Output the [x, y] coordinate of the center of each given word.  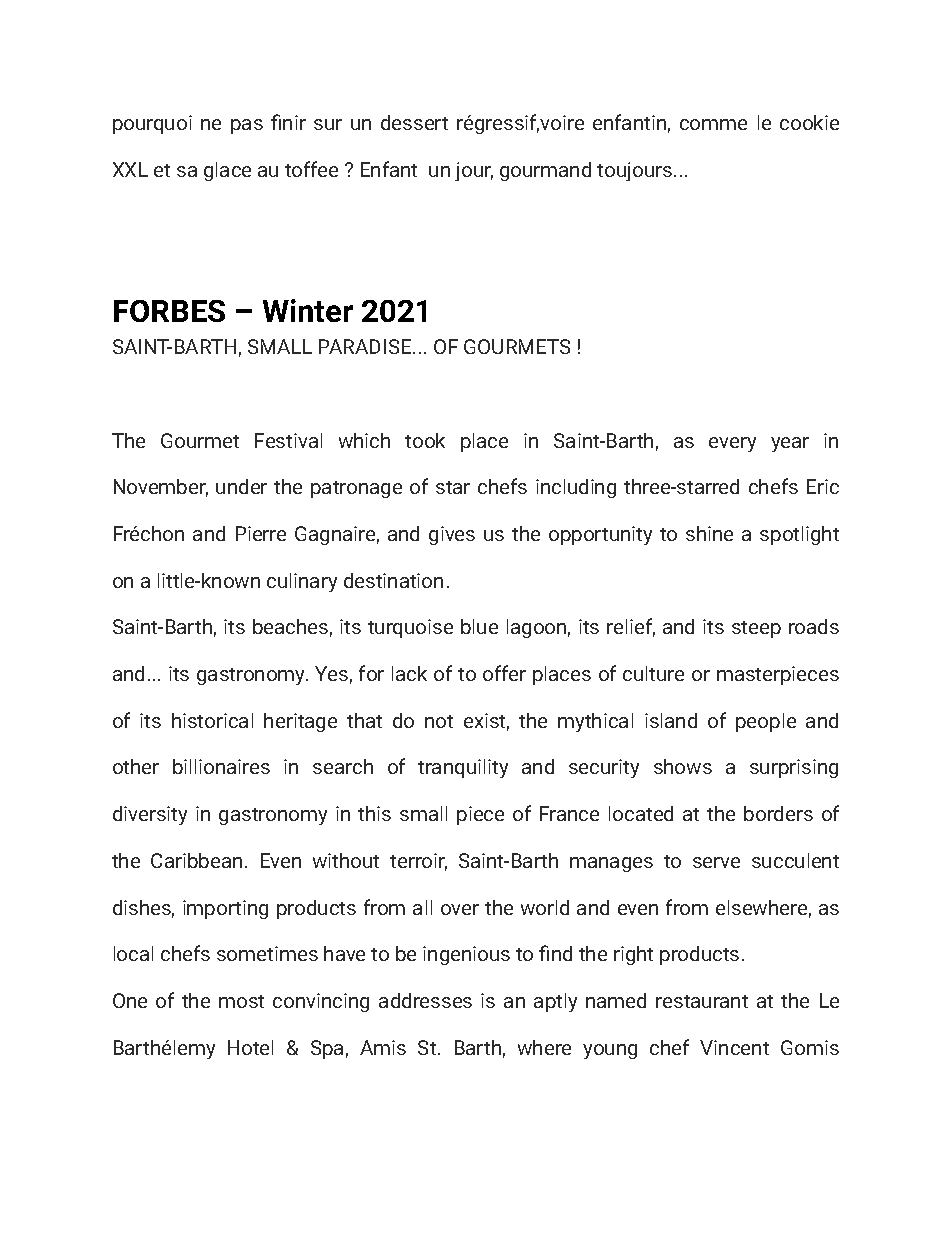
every [732, 444]
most [241, 1001]
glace [227, 171]
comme [713, 124]
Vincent [734, 1047]
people [766, 722]
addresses [425, 1000]
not [439, 721]
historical [212, 720]
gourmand [545, 171]
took [425, 440]
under [241, 486]
